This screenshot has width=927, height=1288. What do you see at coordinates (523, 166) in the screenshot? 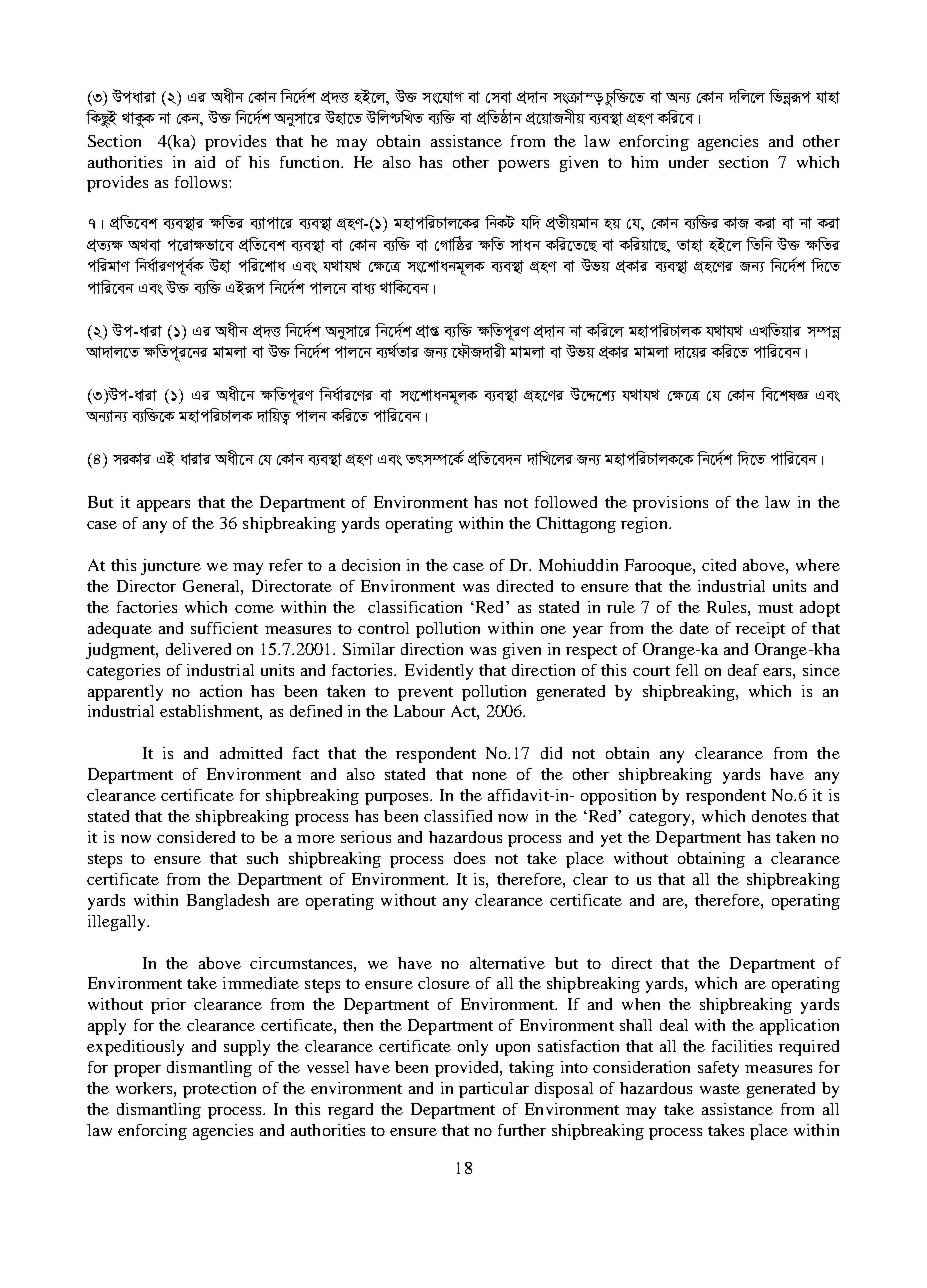
I see `powers` at bounding box center [523, 166].
